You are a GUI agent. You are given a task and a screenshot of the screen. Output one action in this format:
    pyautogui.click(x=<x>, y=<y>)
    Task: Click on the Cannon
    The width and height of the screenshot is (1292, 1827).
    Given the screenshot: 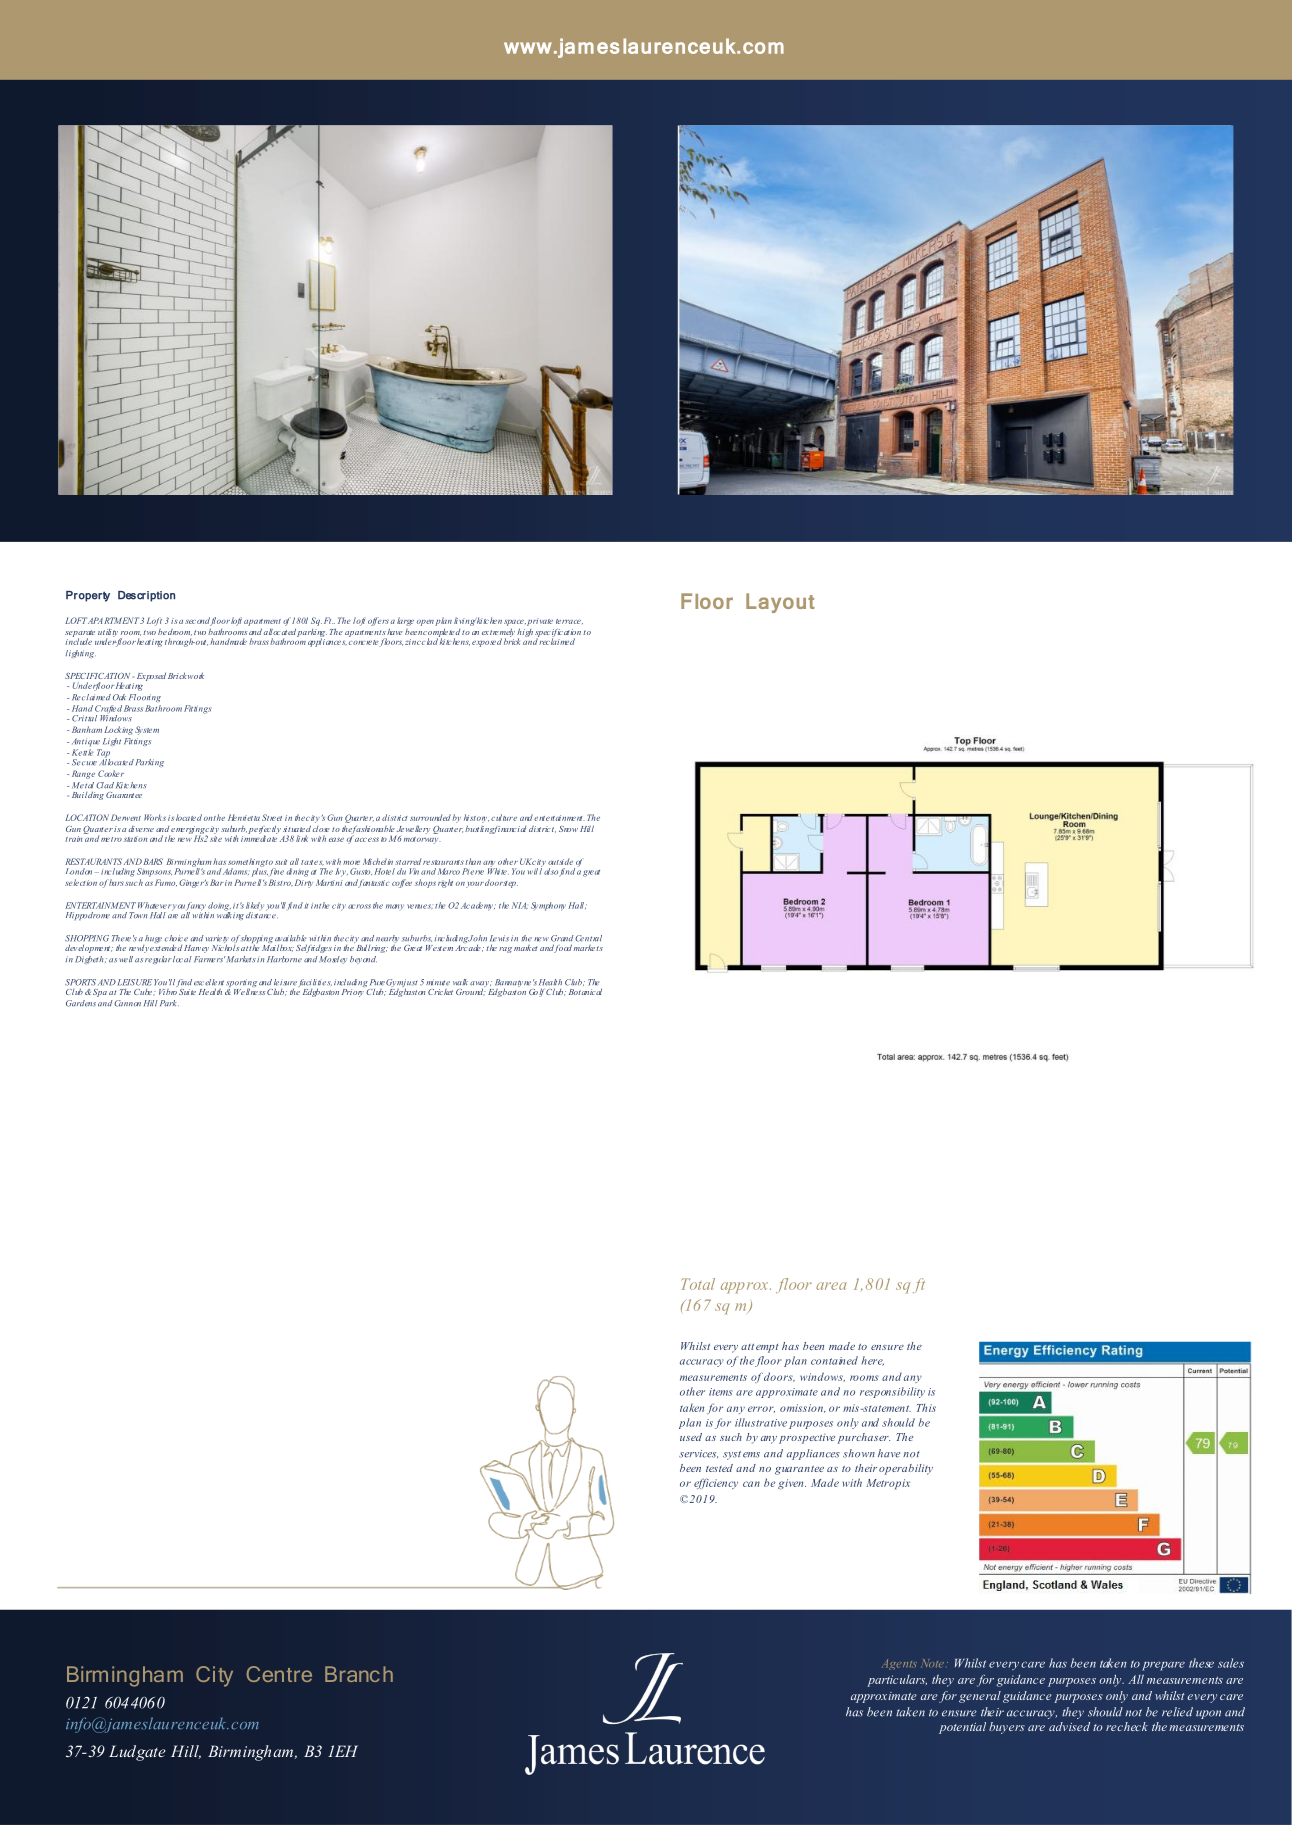 What is the action you would take?
    pyautogui.click(x=127, y=1003)
